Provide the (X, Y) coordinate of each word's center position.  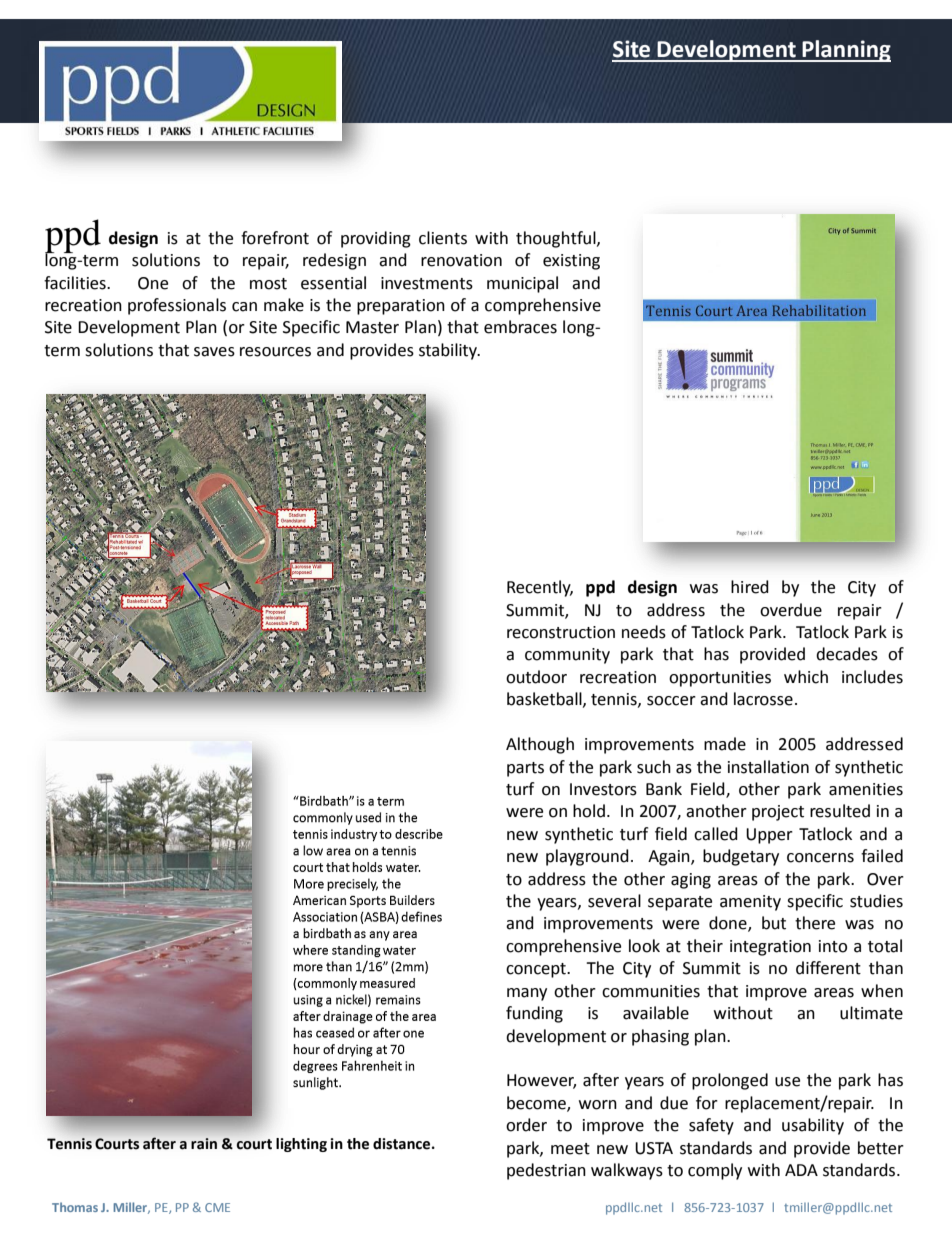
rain (204, 1143)
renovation (461, 260)
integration (770, 948)
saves (214, 352)
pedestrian (546, 1171)
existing (571, 262)
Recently (540, 588)
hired (750, 587)
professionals (177, 306)
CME (217, 1207)
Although (540, 745)
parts (525, 769)
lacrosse (763, 699)
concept (537, 970)
